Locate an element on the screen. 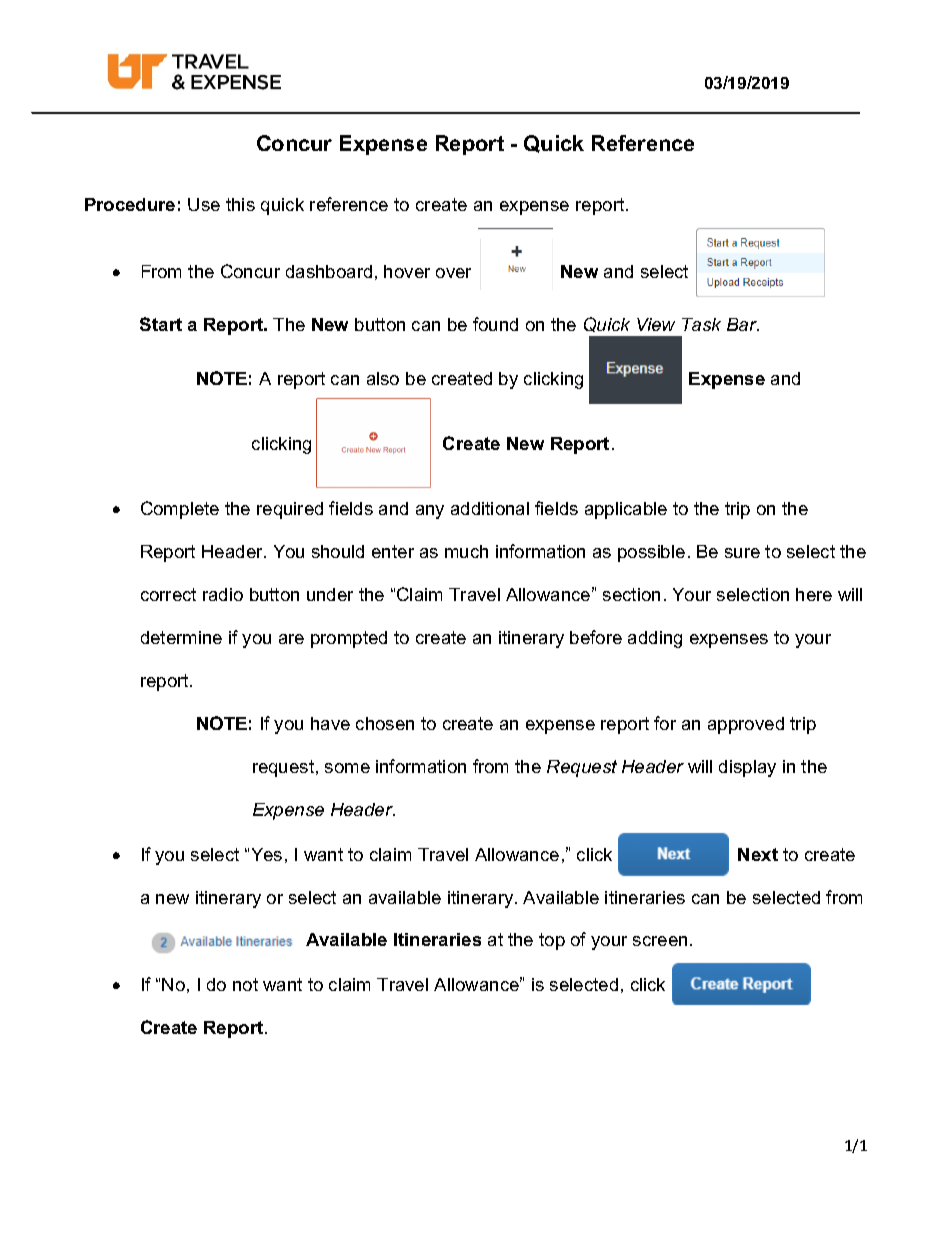  Bar is located at coordinates (743, 324).
